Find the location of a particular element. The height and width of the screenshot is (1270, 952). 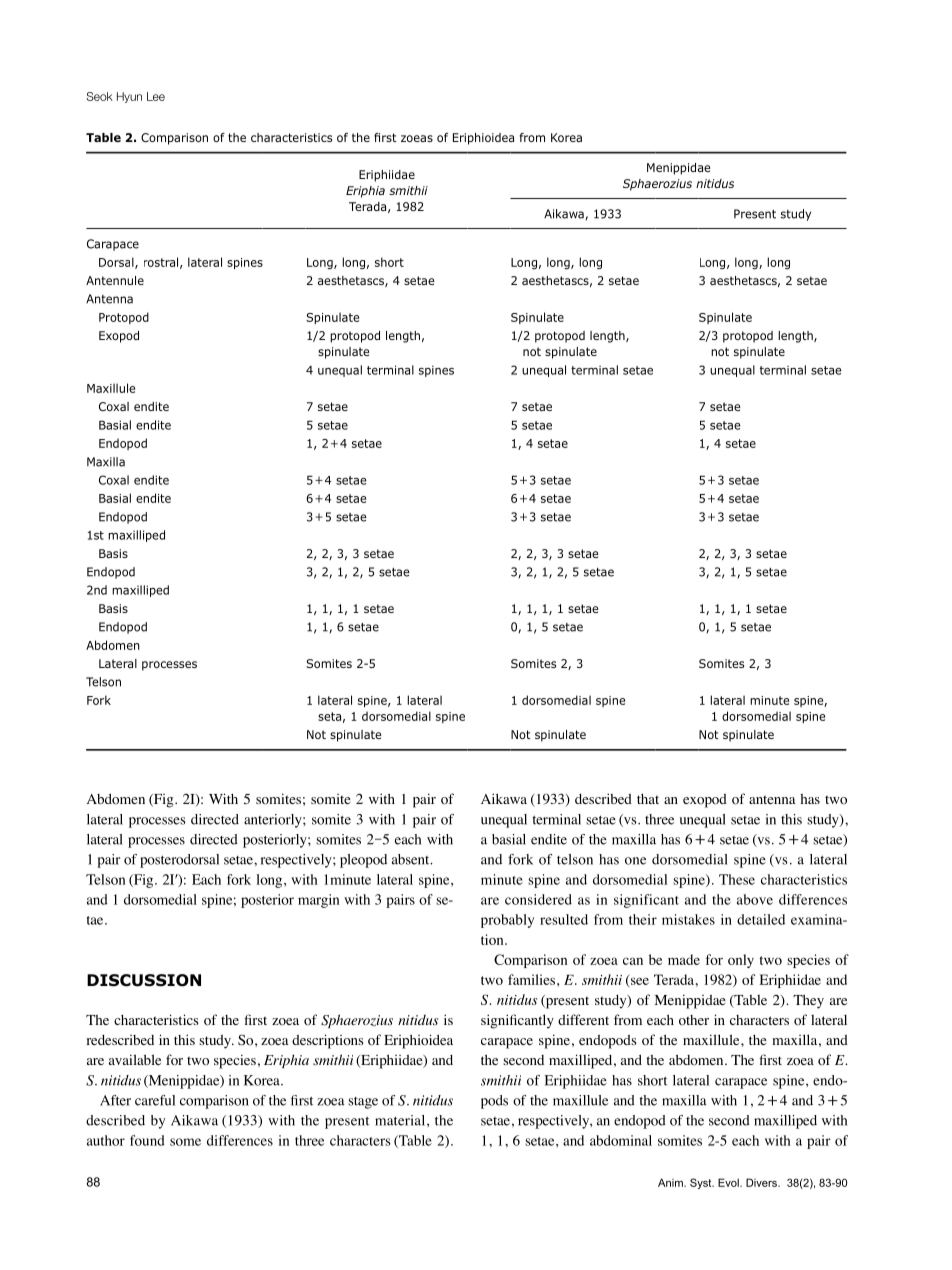

absent is located at coordinates (412, 859).
